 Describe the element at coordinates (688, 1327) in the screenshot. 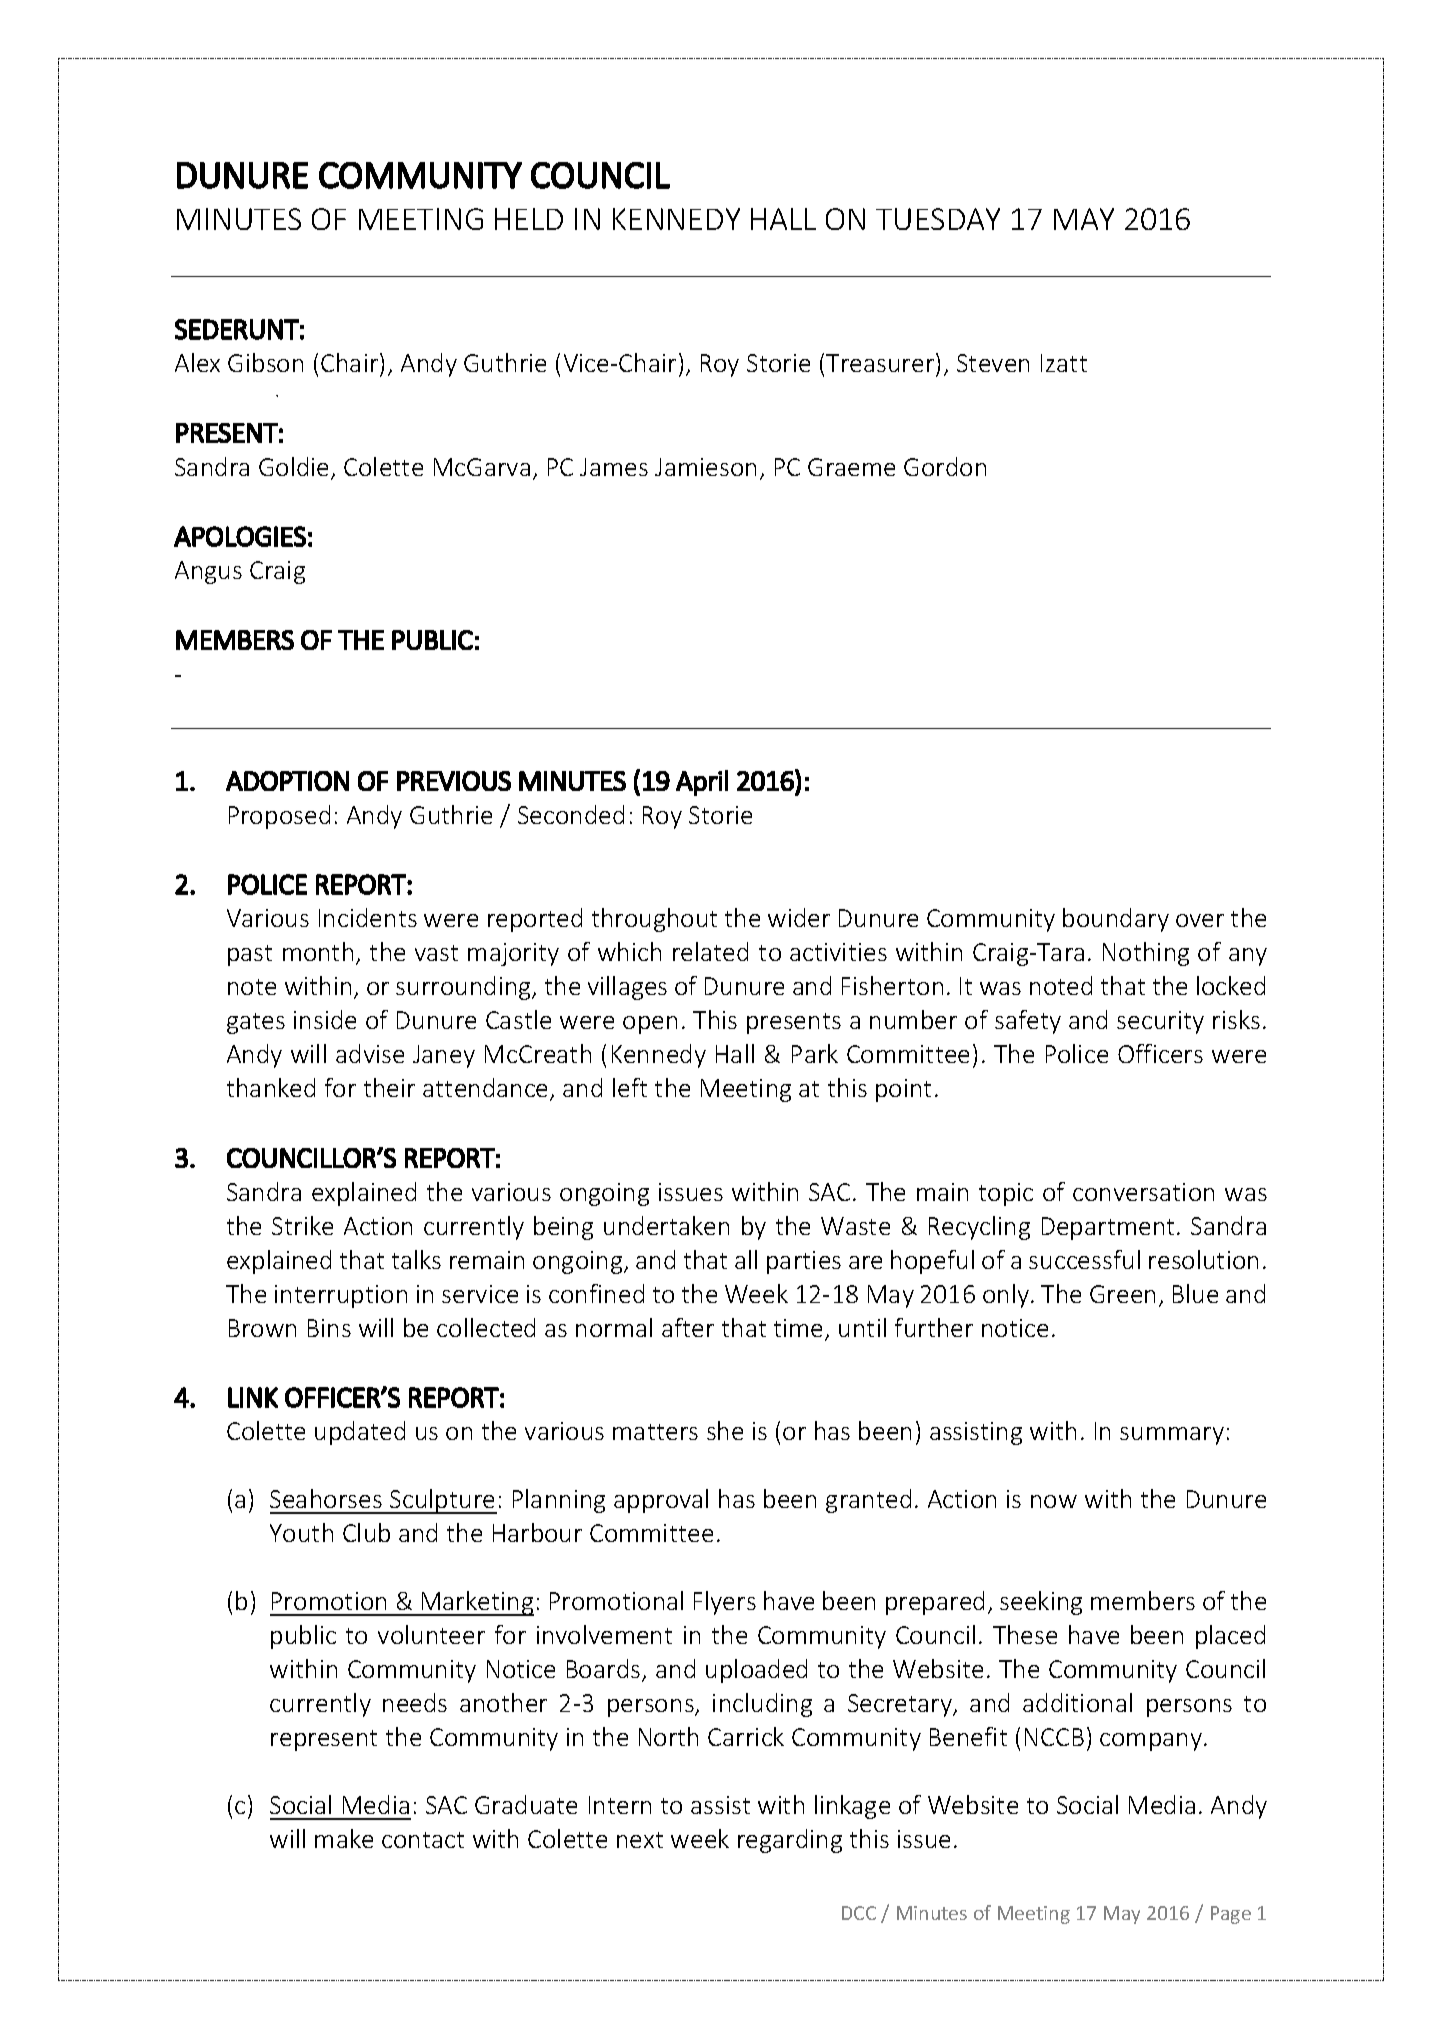

I see `after` at that location.
